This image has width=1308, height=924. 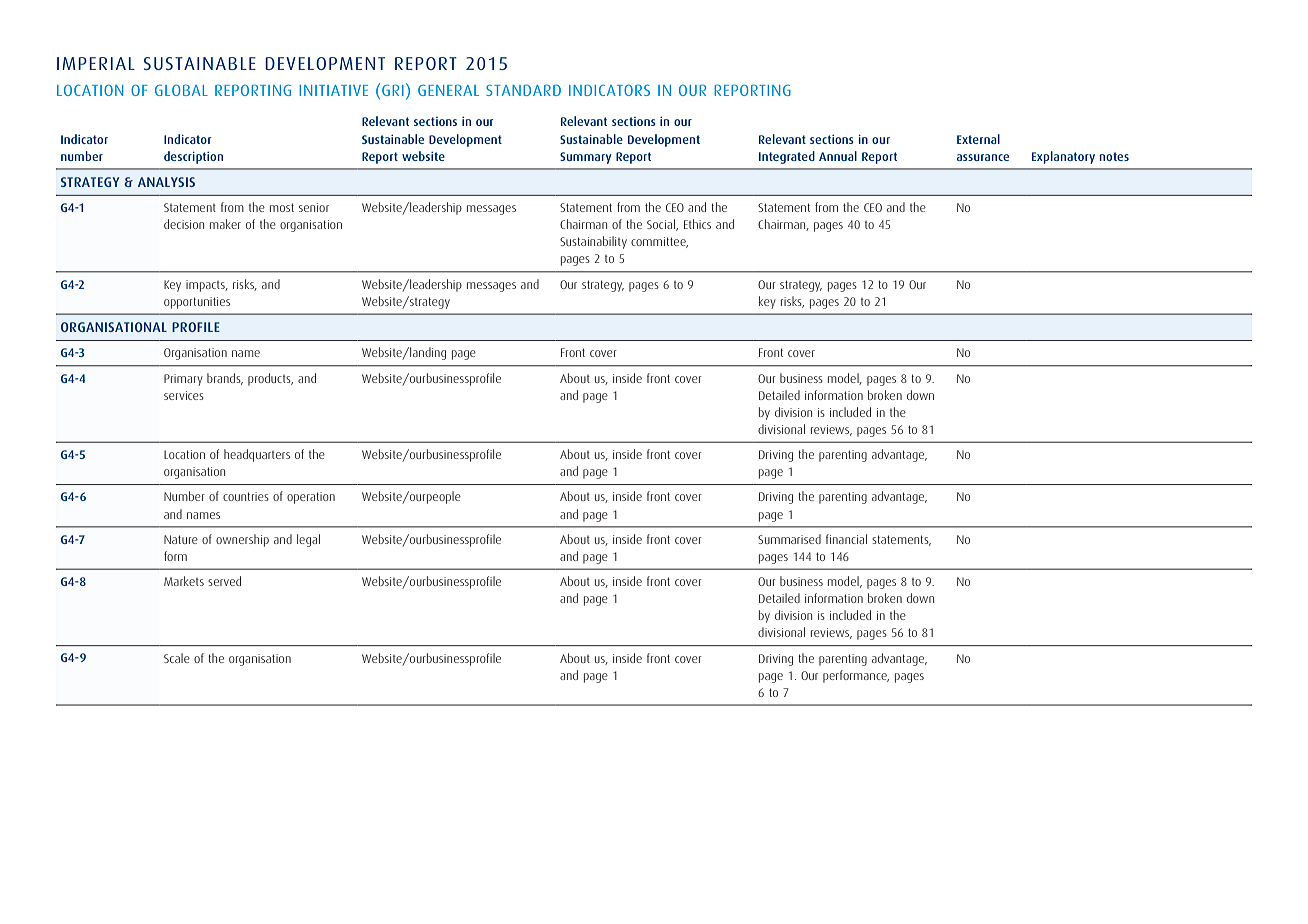 I want to click on assurance, so click(x=983, y=157).
